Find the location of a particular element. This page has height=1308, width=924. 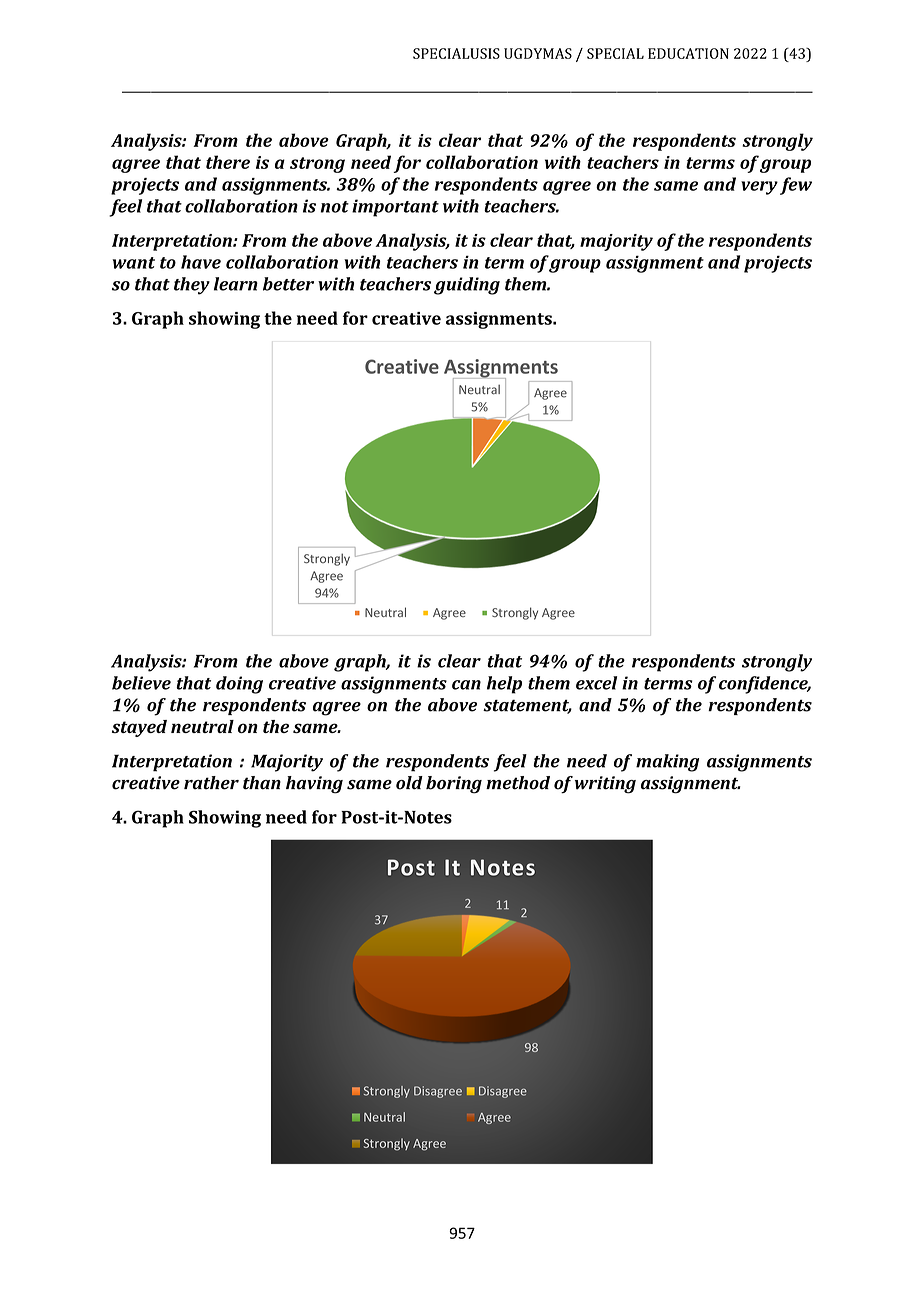

there is located at coordinates (228, 162).
